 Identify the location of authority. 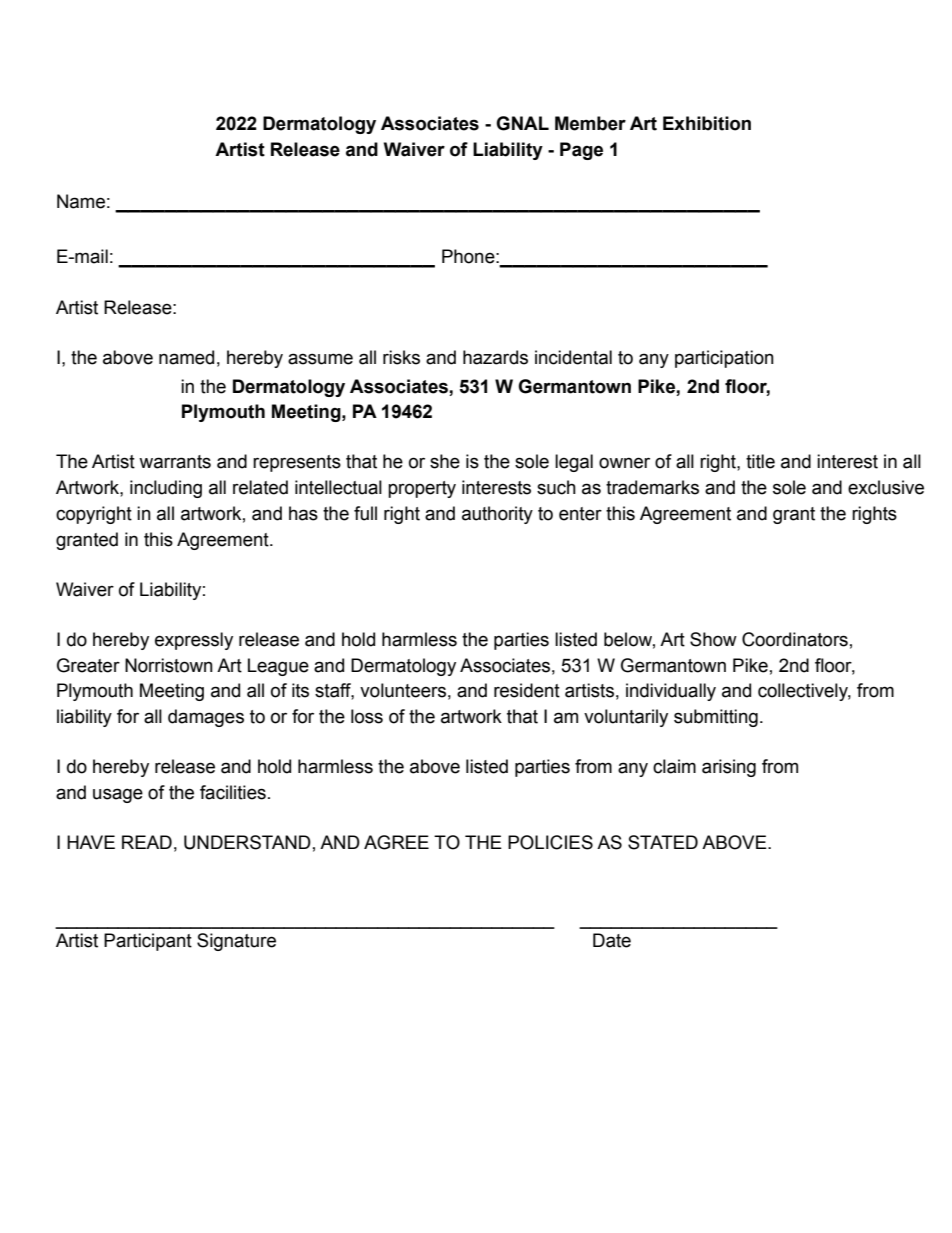
(497, 515).
